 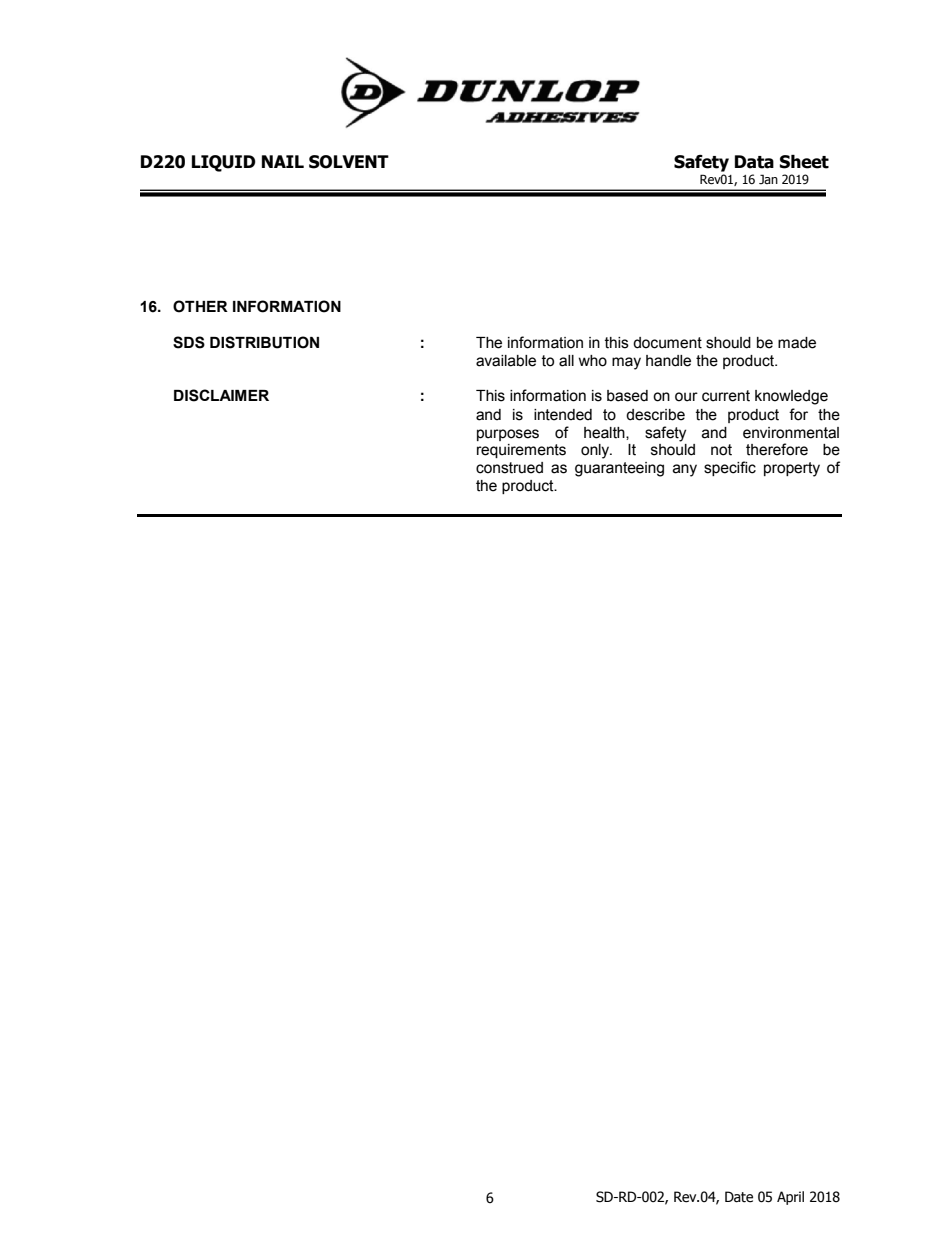 I want to click on construed, so click(x=509, y=468).
